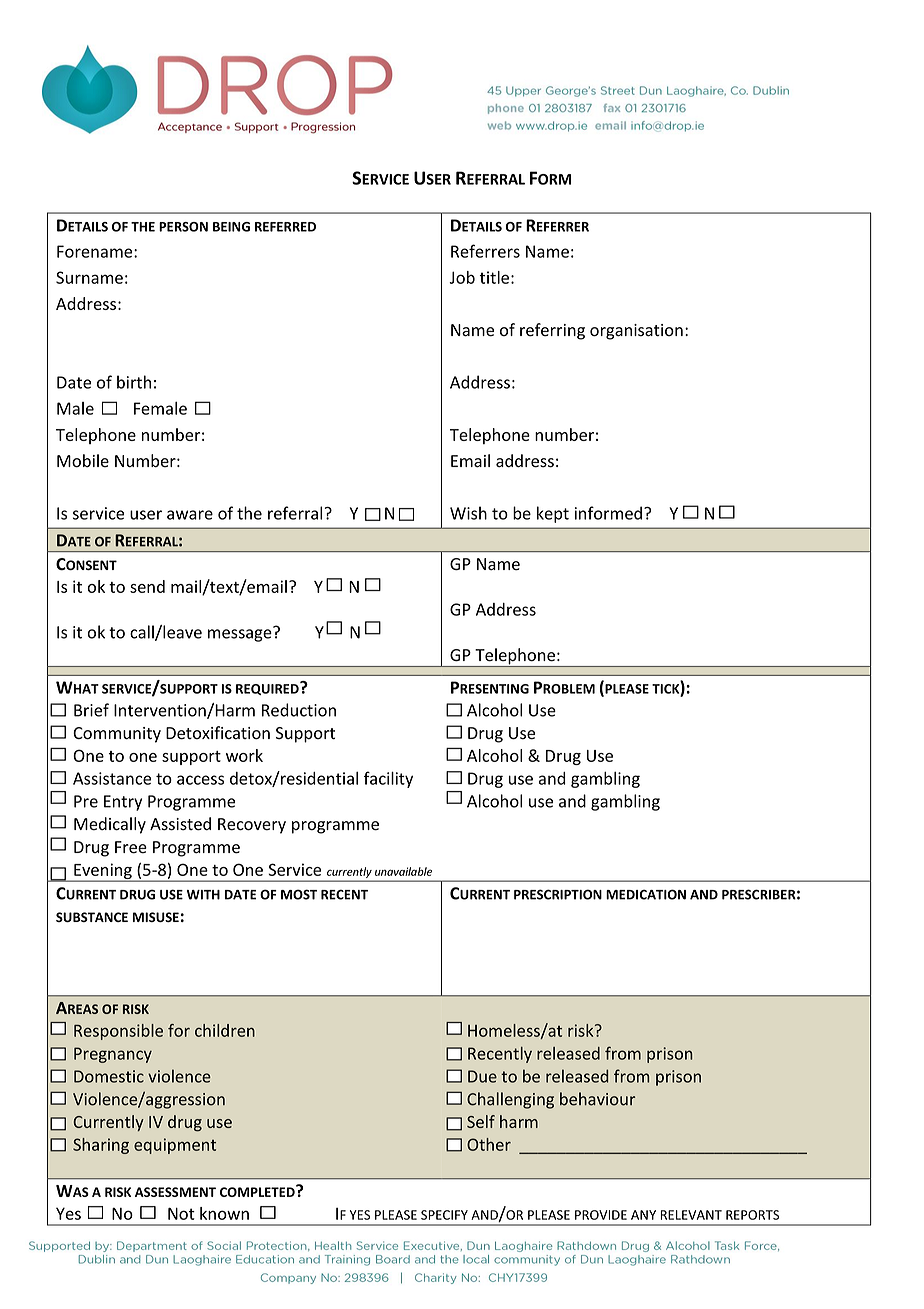 The width and height of the screenshot is (924, 1309). Describe the element at coordinates (175, 1192) in the screenshot. I see `ASSESSMENT` at that location.
